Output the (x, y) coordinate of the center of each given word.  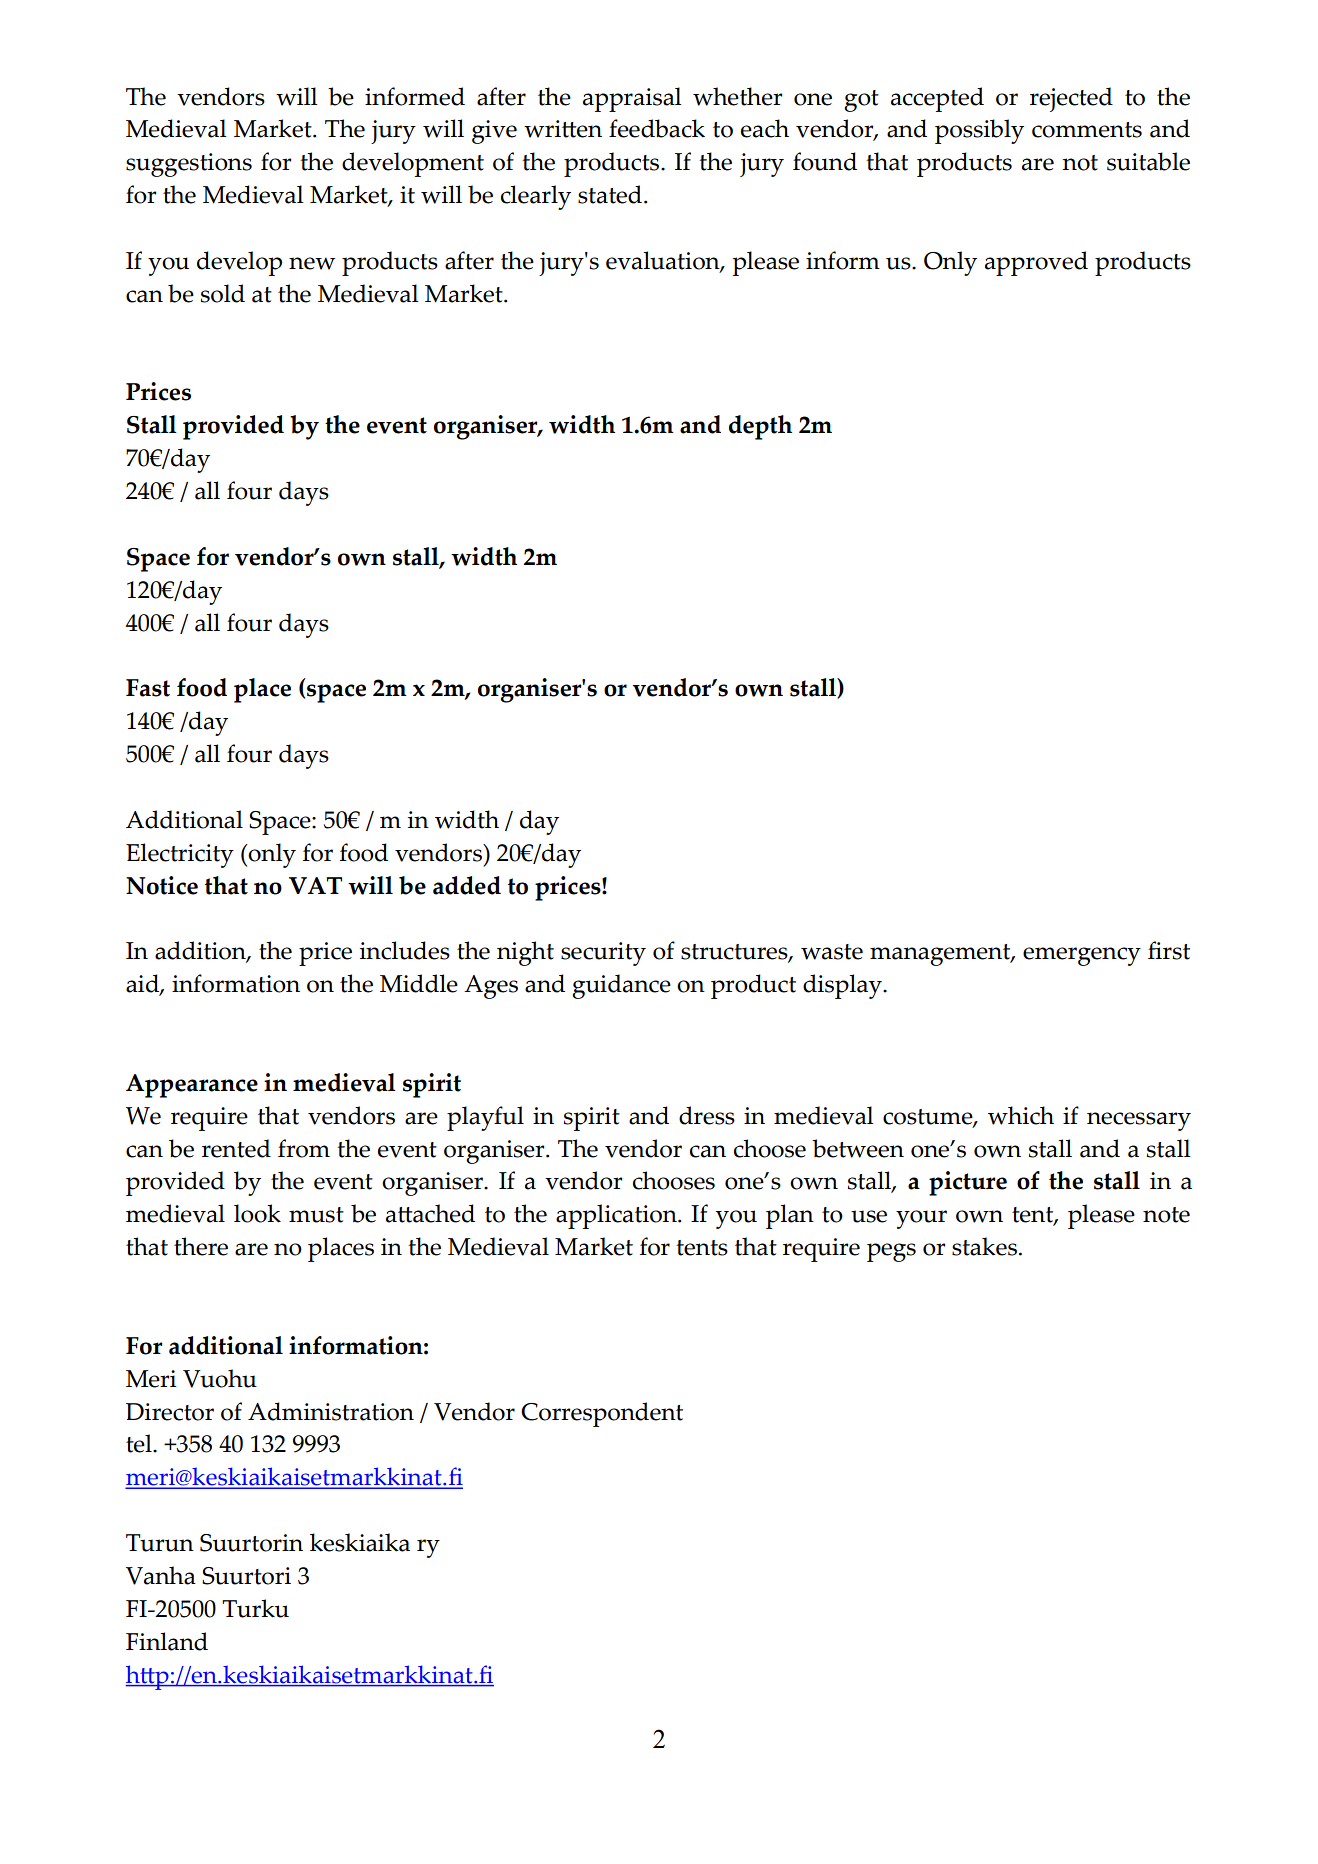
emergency (1082, 956)
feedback (657, 128)
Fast (148, 688)
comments (1087, 130)
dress (707, 1115)
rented (236, 1148)
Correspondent (602, 1414)
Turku (255, 1608)
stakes (984, 1246)
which (1021, 1115)
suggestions (189, 165)
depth (760, 427)
